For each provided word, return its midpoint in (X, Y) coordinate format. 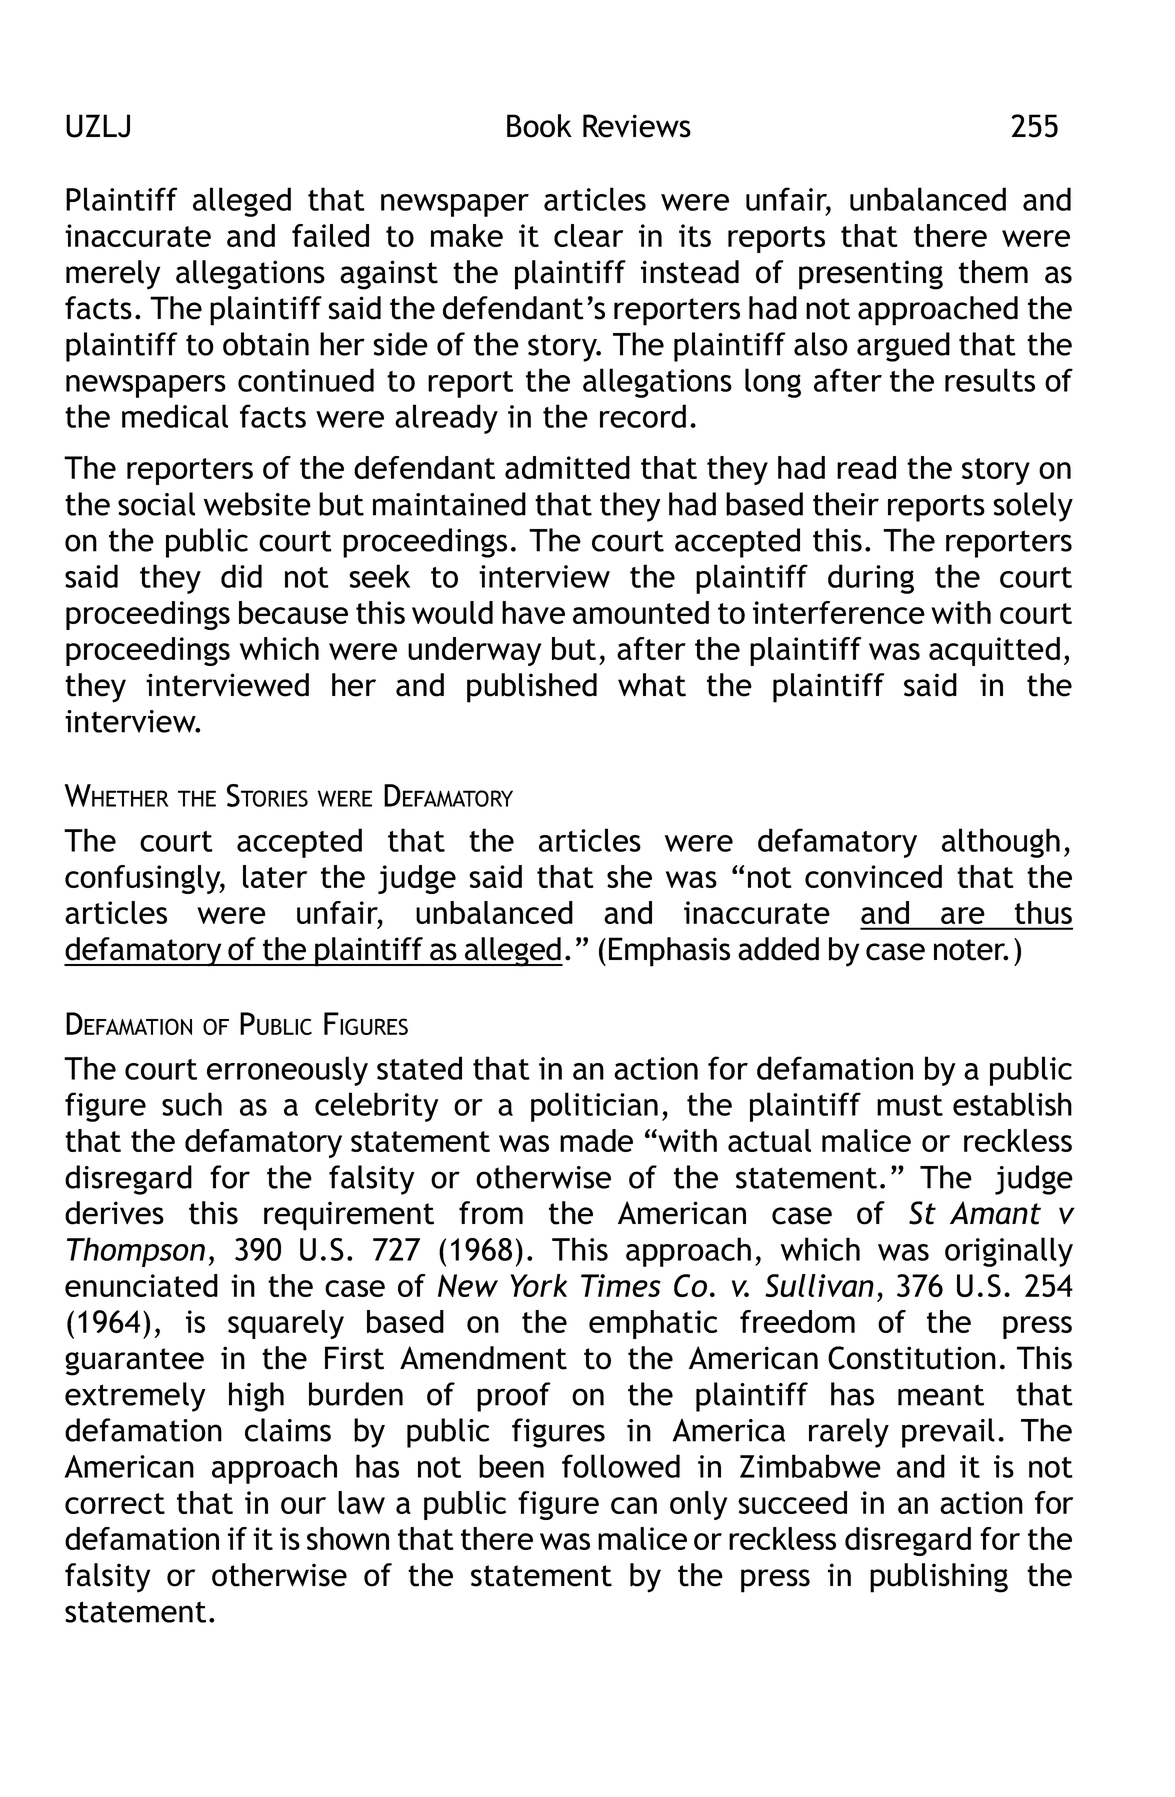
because (293, 612)
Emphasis (669, 952)
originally (1009, 1252)
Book (539, 126)
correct (115, 1503)
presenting (871, 275)
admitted (567, 467)
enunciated (141, 1285)
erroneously (287, 1071)
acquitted (994, 651)
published (532, 688)
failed (330, 235)
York (538, 1285)
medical (175, 416)
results (990, 380)
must (910, 1105)
